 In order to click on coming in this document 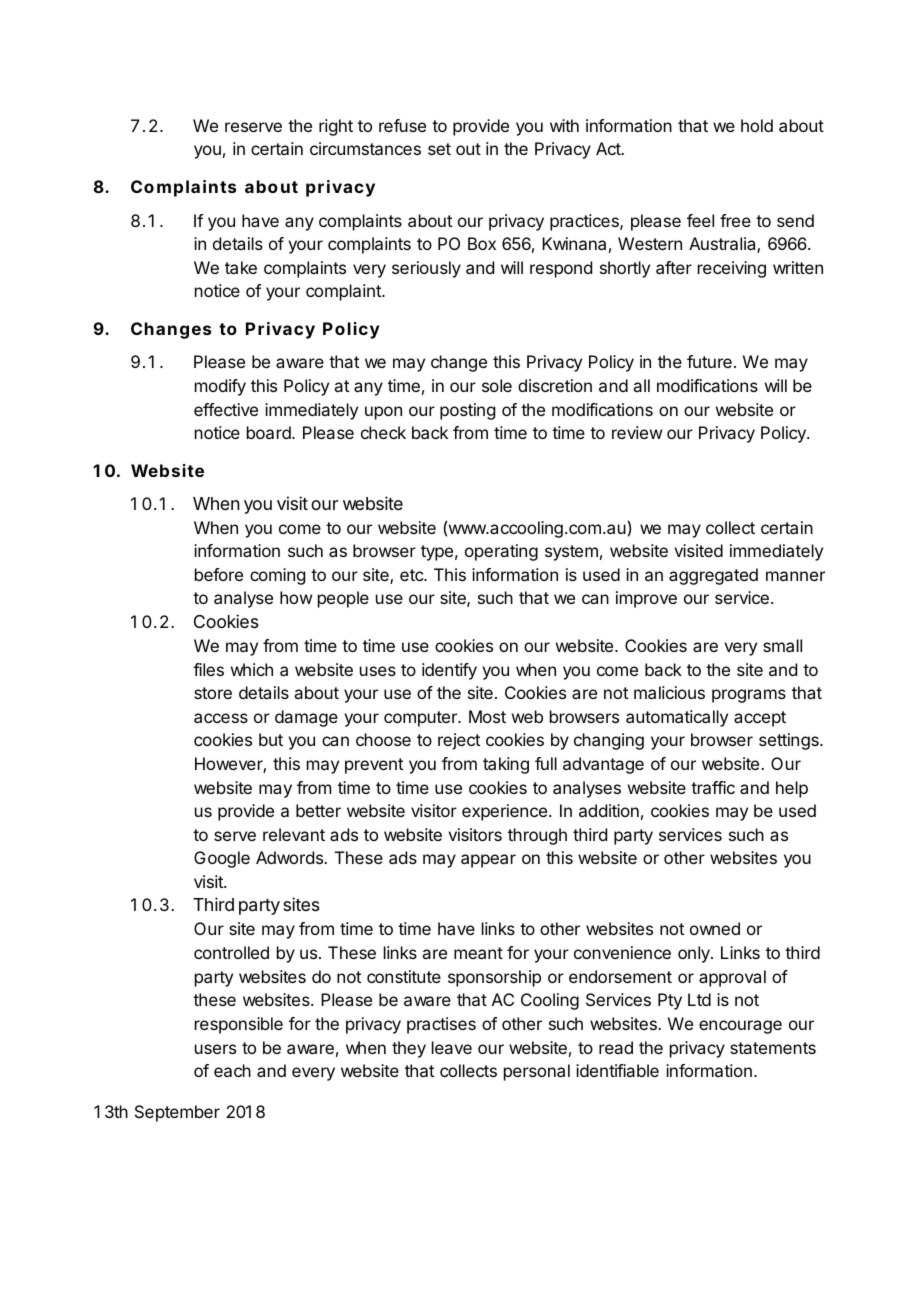, I will do `click(277, 576)`.
